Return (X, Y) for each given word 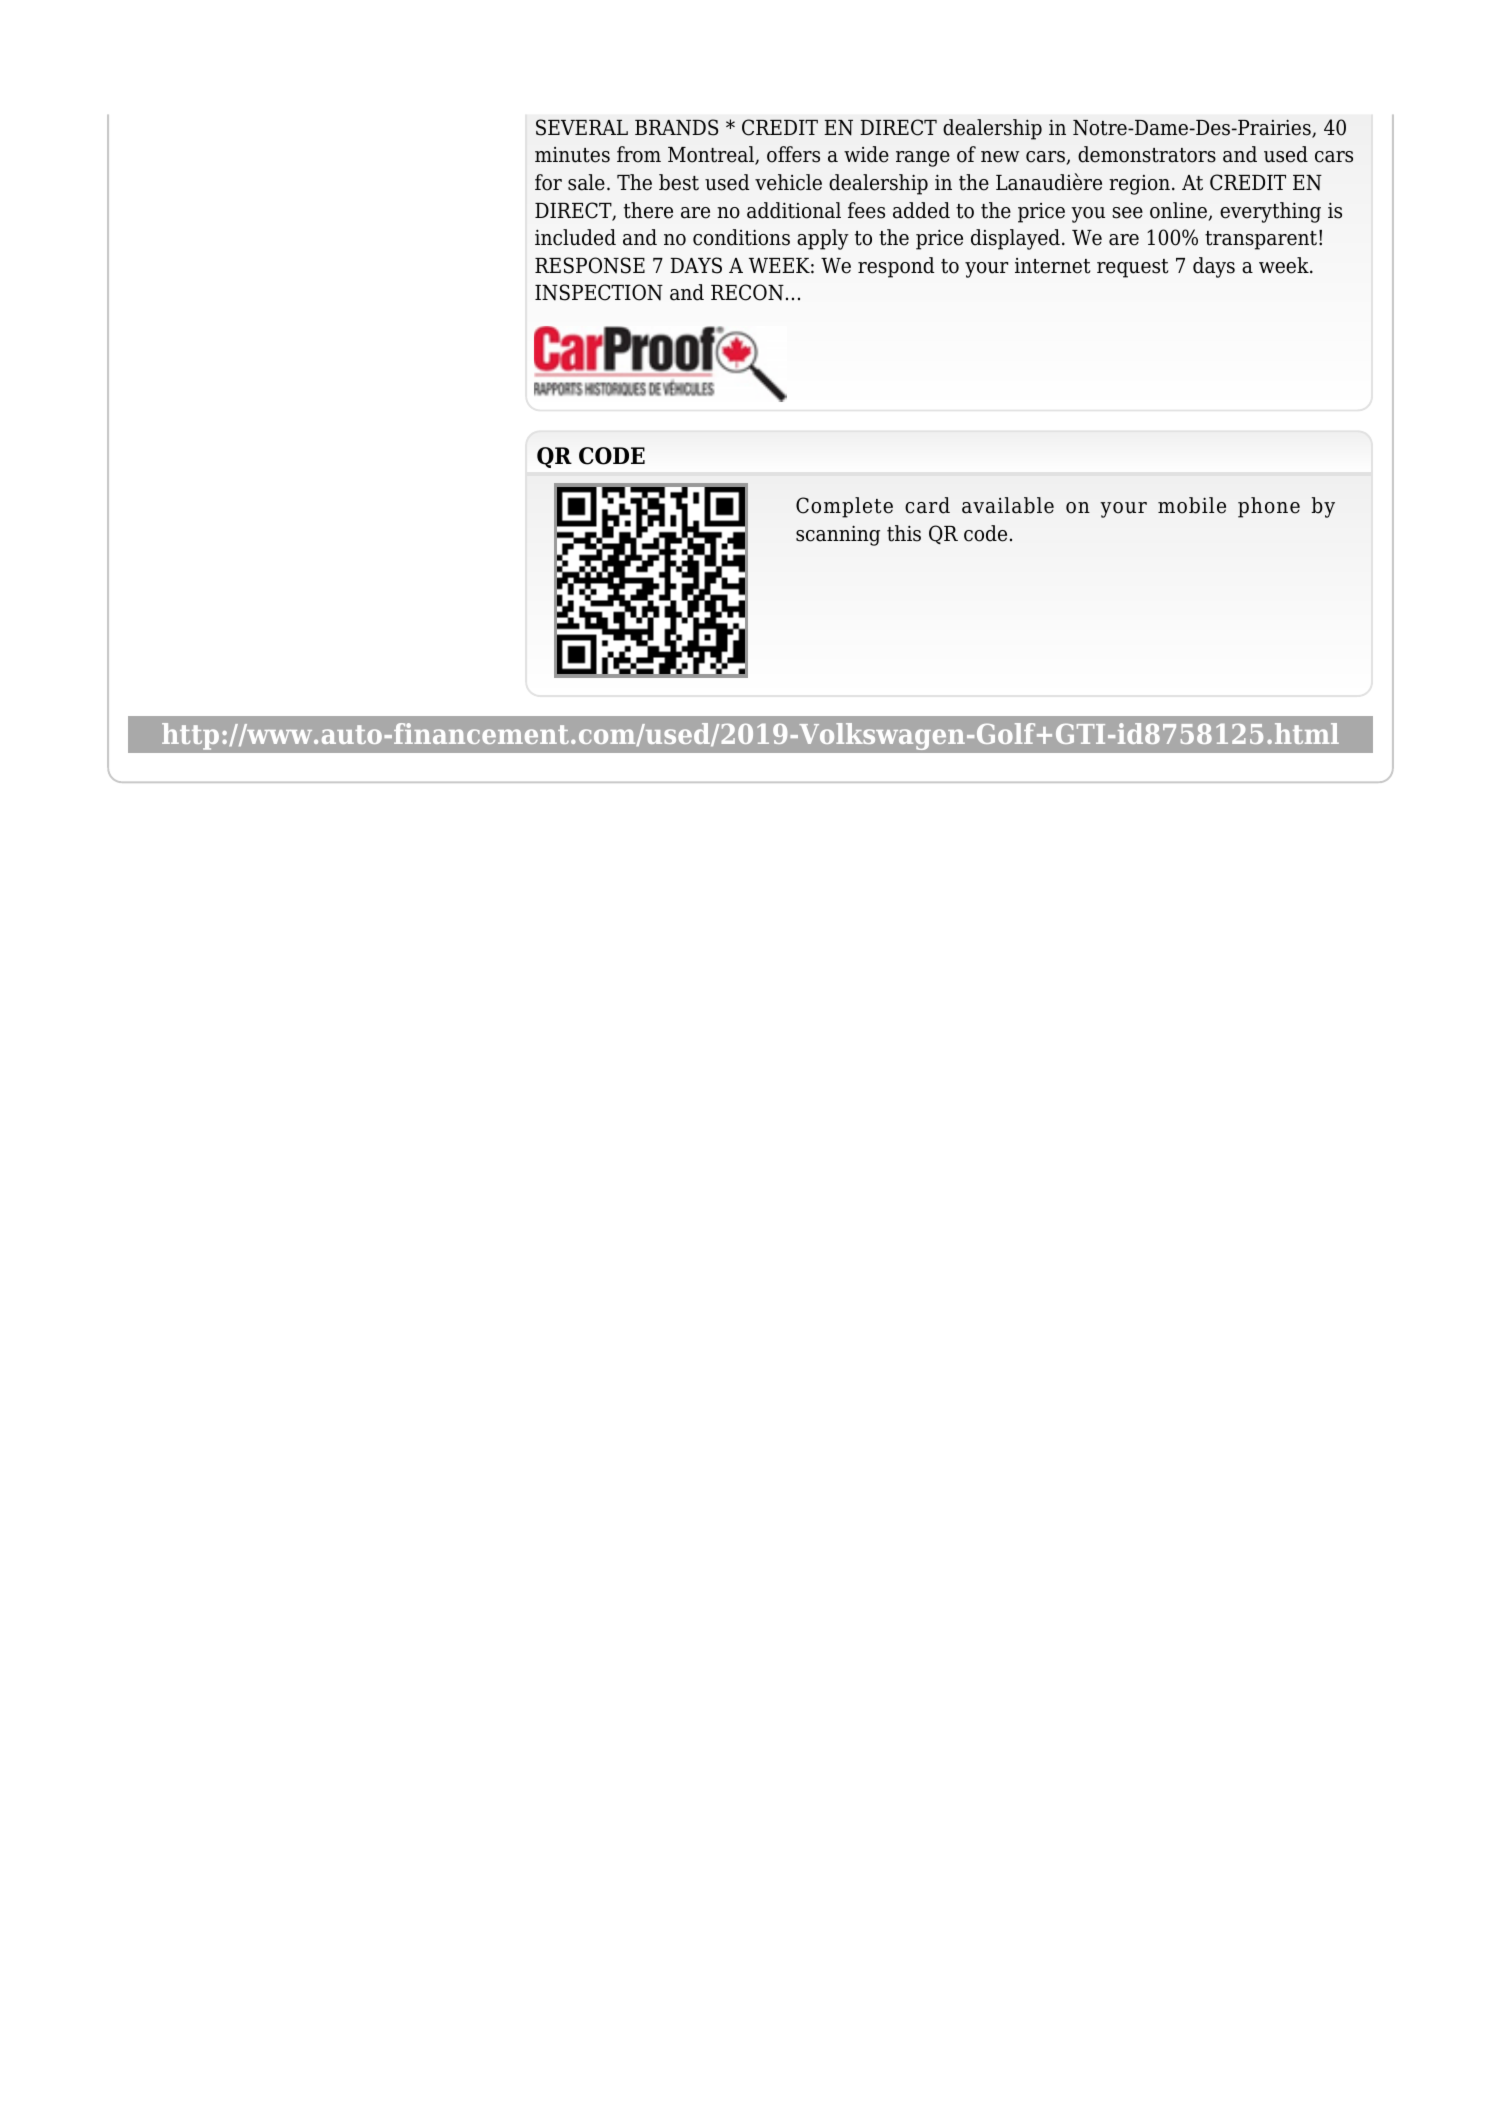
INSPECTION (599, 292)
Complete (844, 507)
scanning (838, 535)
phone (1269, 507)
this (904, 533)
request (1132, 268)
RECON (747, 292)
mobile (1192, 505)
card (927, 505)
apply (823, 239)
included (575, 237)
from (639, 154)
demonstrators (1147, 154)
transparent (1261, 240)
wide (866, 154)
